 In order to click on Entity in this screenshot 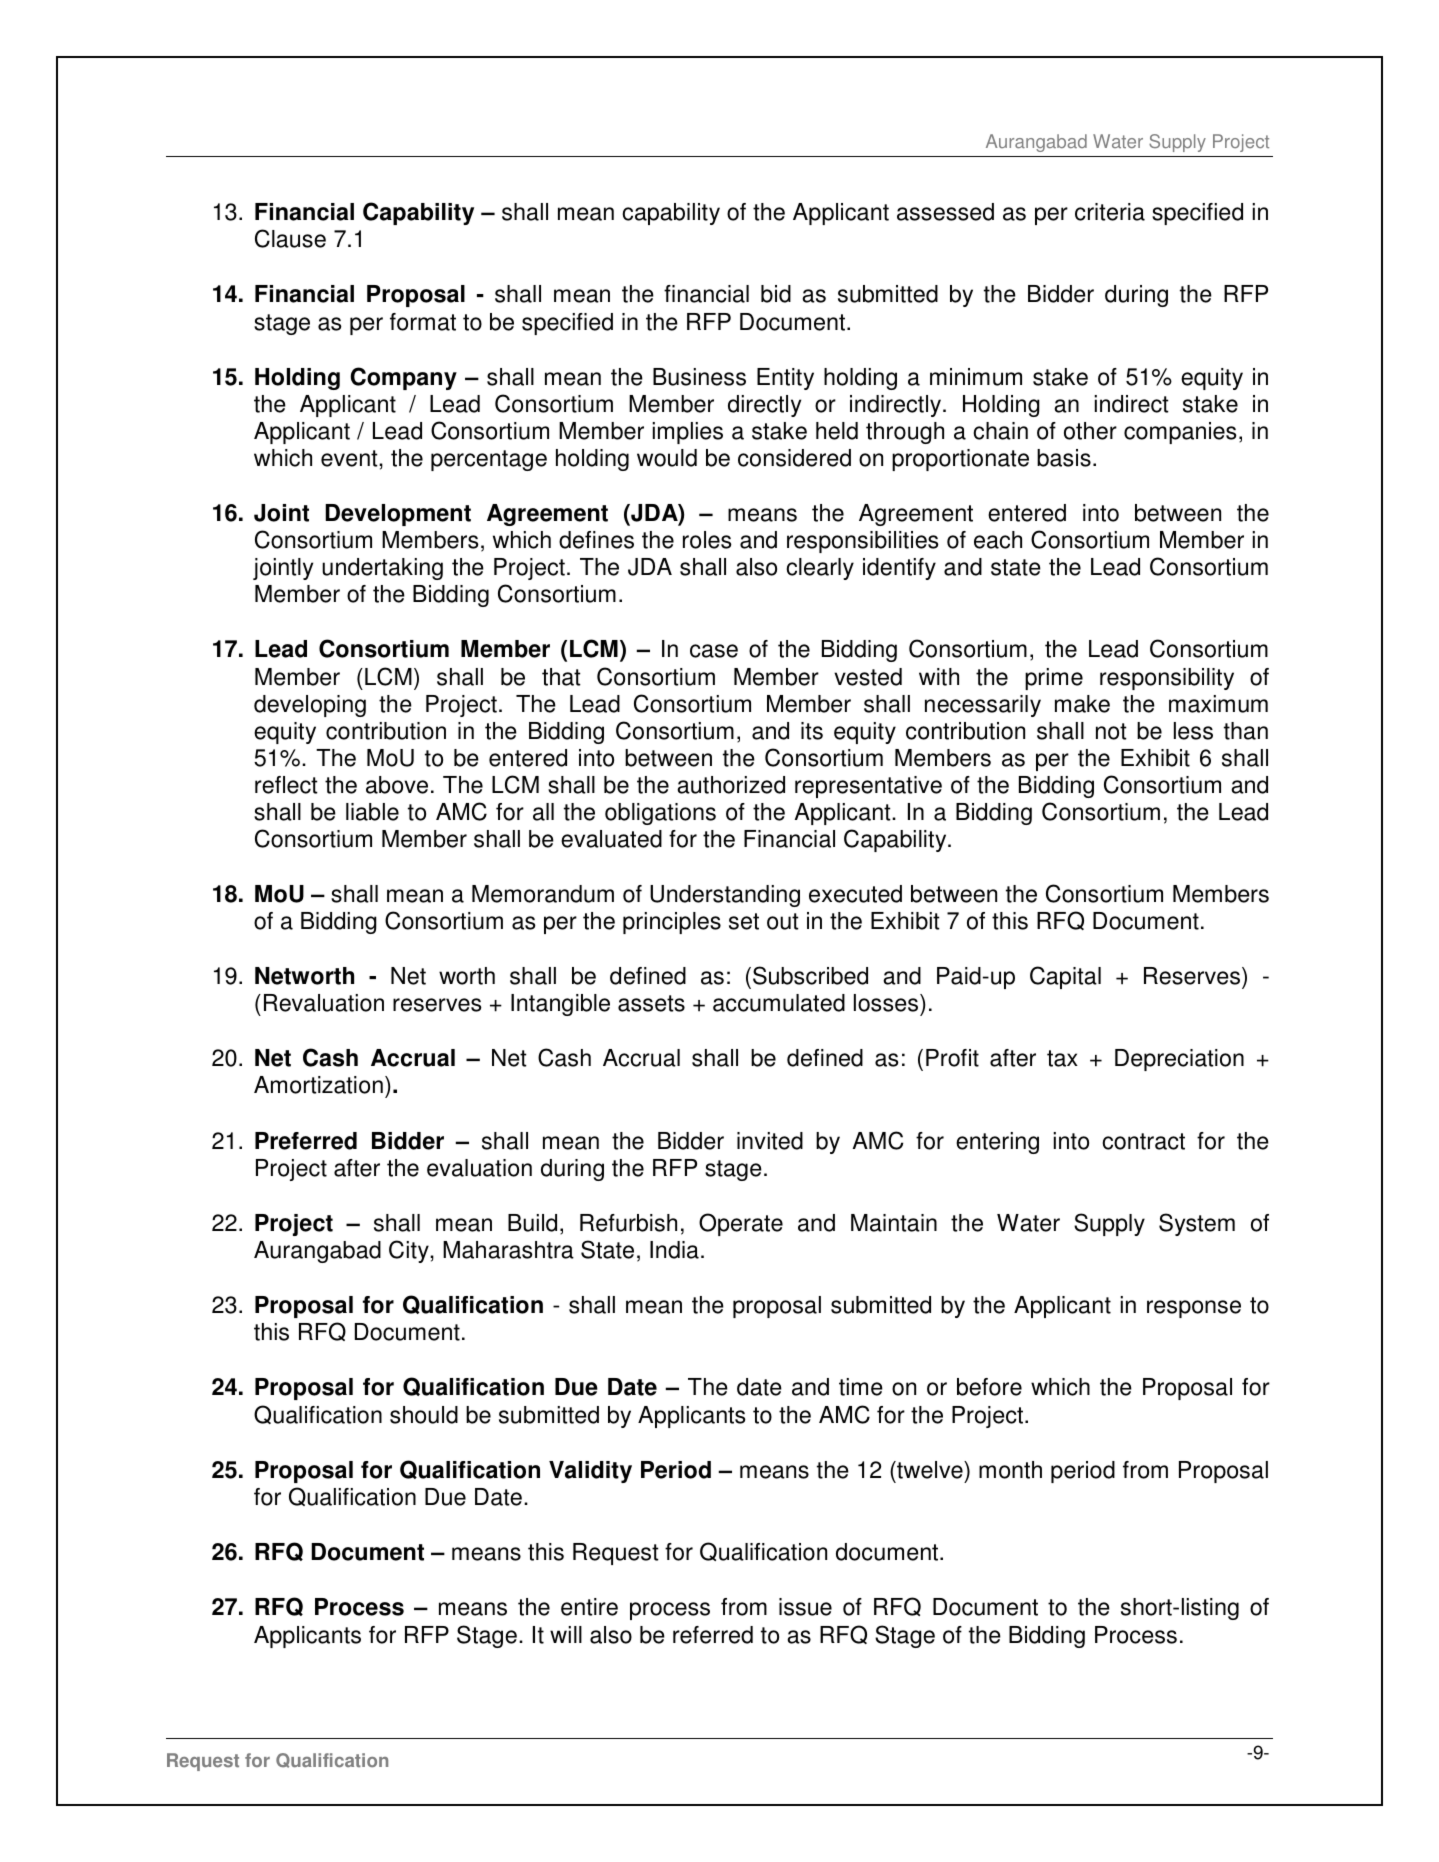, I will do `click(785, 379)`.
